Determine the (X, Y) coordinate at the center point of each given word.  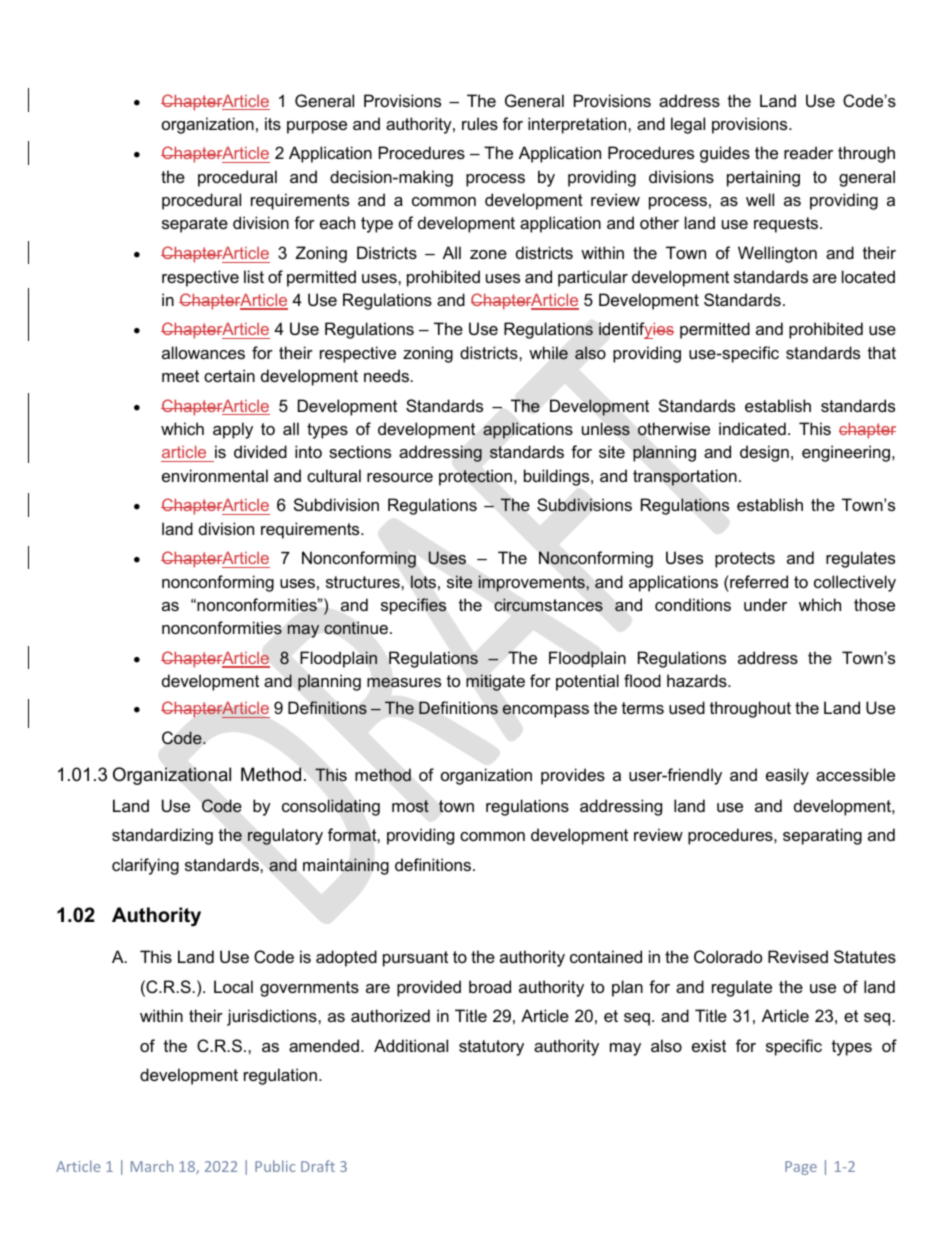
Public (275, 1166)
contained (606, 956)
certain (229, 375)
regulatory (285, 836)
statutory (491, 1048)
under (765, 604)
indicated (752, 428)
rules (480, 123)
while (548, 353)
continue (356, 628)
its (273, 123)
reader (808, 152)
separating (822, 836)
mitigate (495, 682)
